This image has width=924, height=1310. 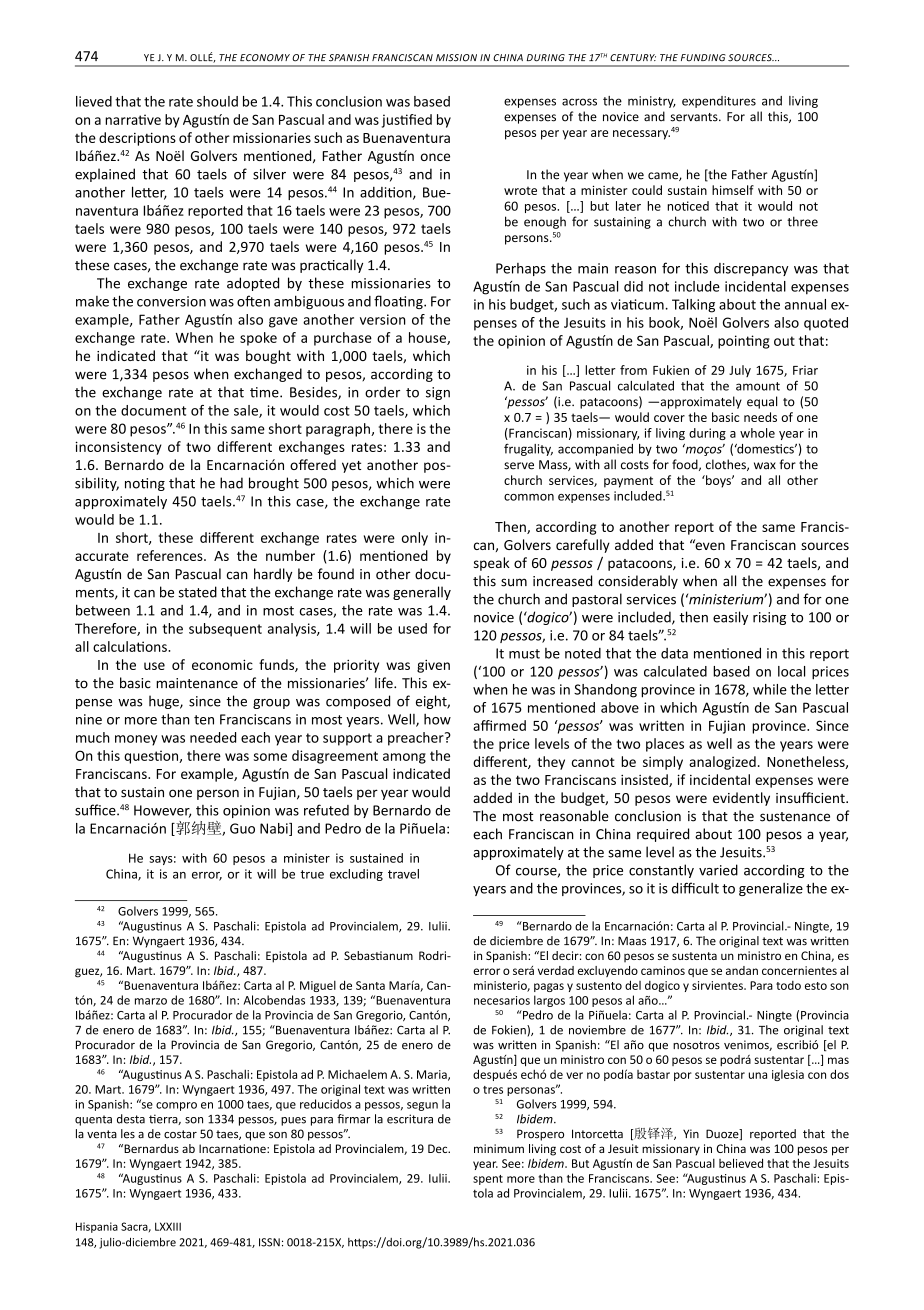 What do you see at coordinates (217, 101) in the image?
I see `should` at bounding box center [217, 101].
